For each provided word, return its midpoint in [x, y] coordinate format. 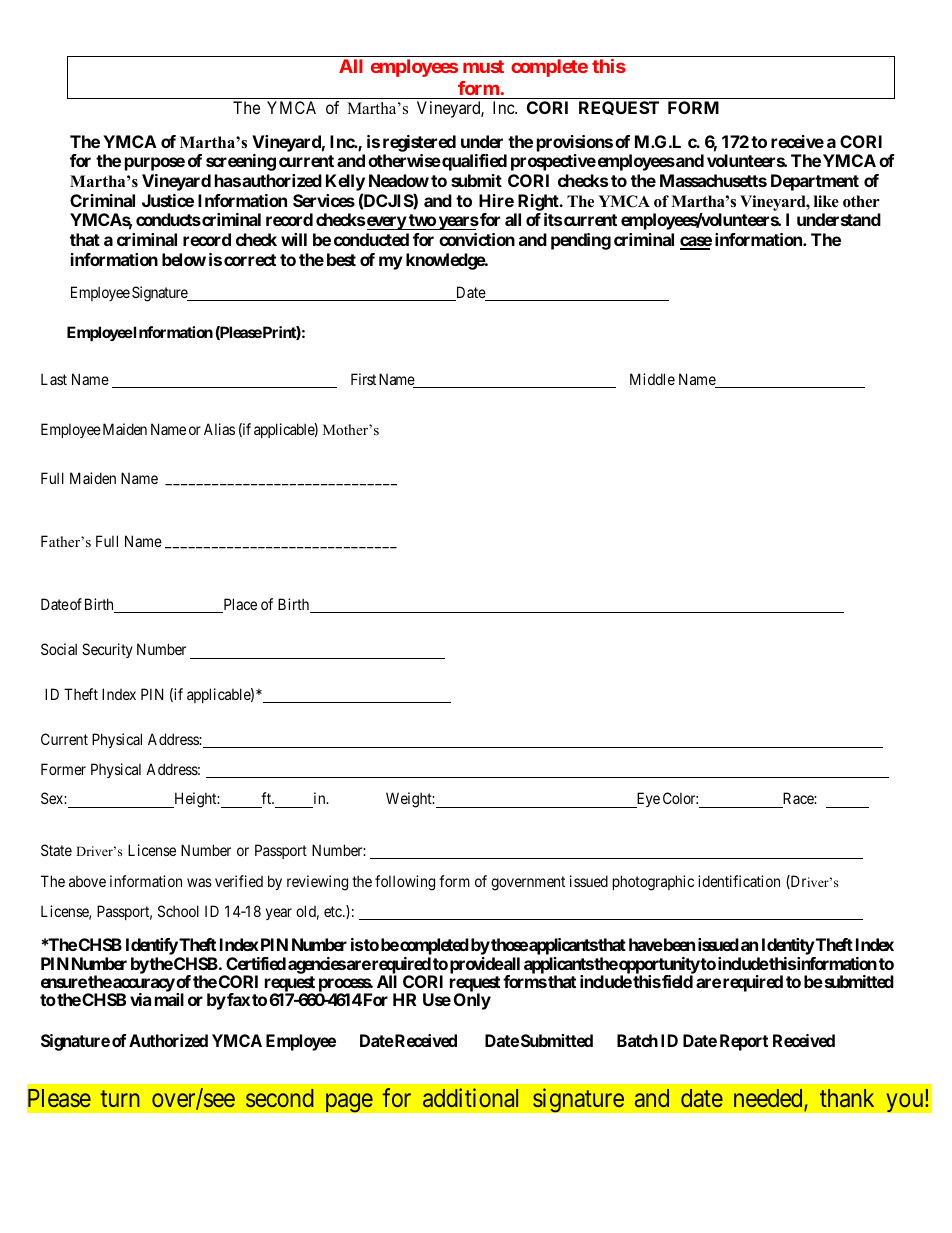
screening [241, 162]
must [483, 66]
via [140, 999]
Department [815, 182]
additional [470, 1097]
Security [107, 650]
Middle [652, 379]
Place [239, 605]
